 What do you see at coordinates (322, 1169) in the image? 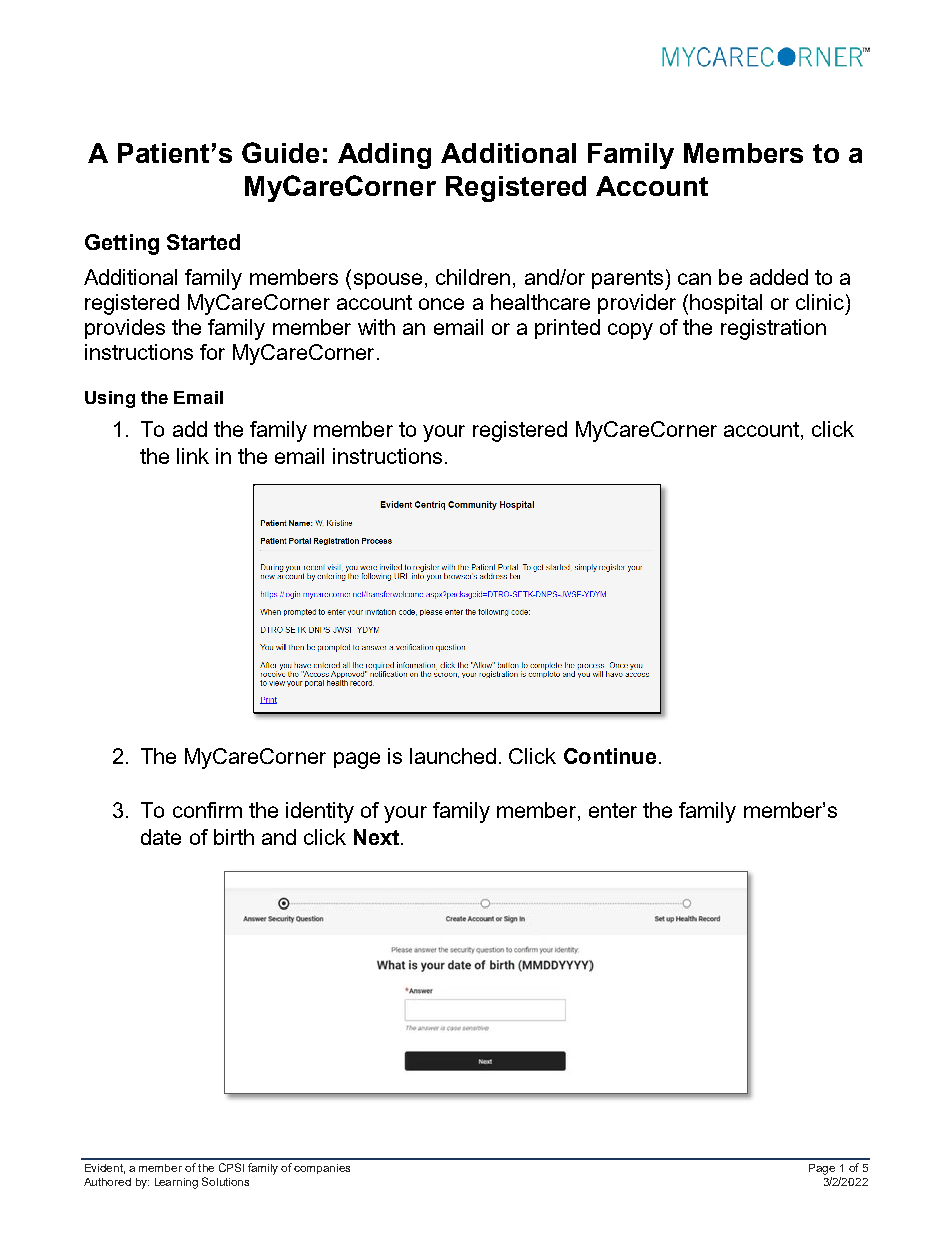
I see `companies` at bounding box center [322, 1169].
